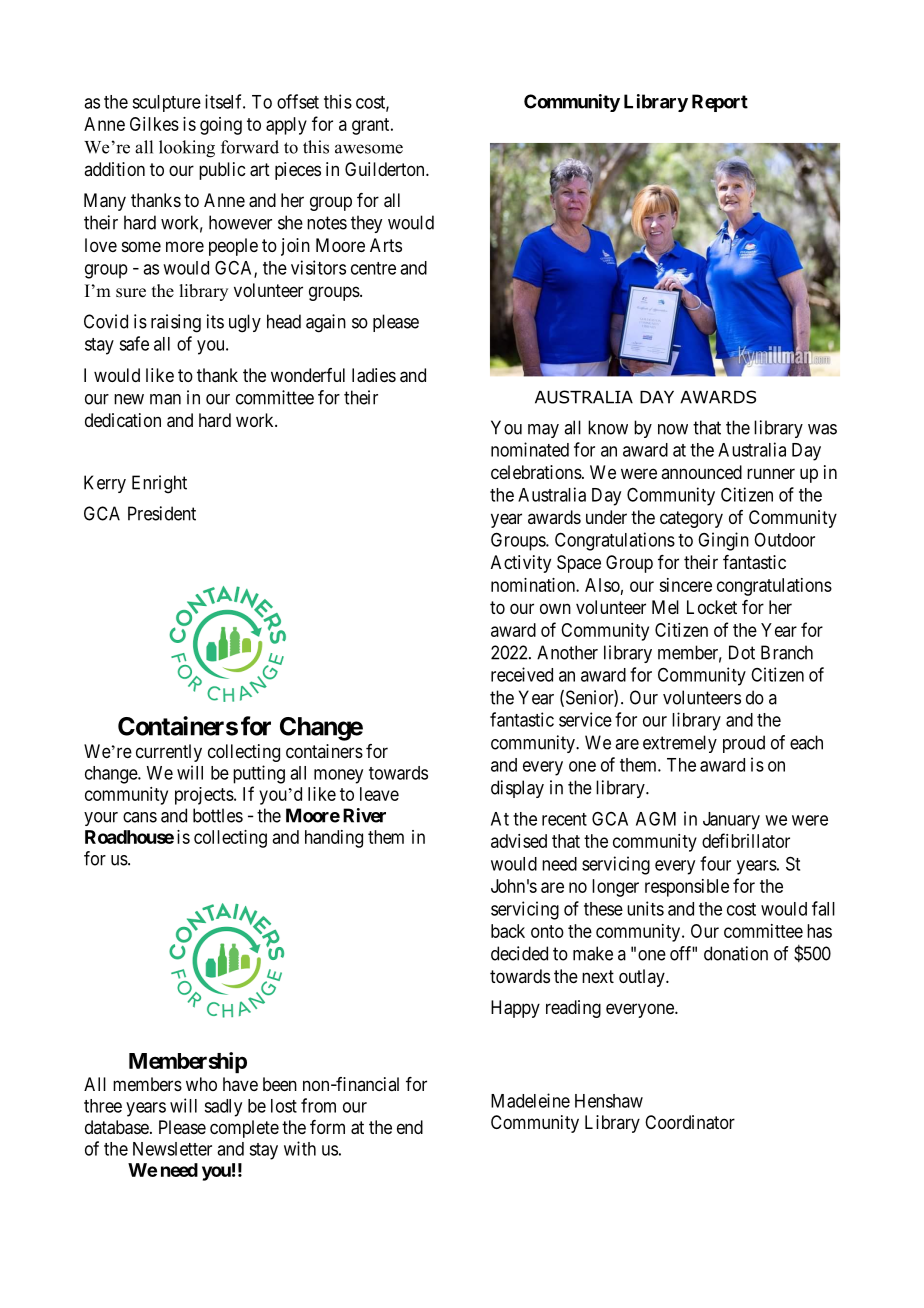  What do you see at coordinates (690, 1122) in the screenshot?
I see `Coordinator` at bounding box center [690, 1122].
